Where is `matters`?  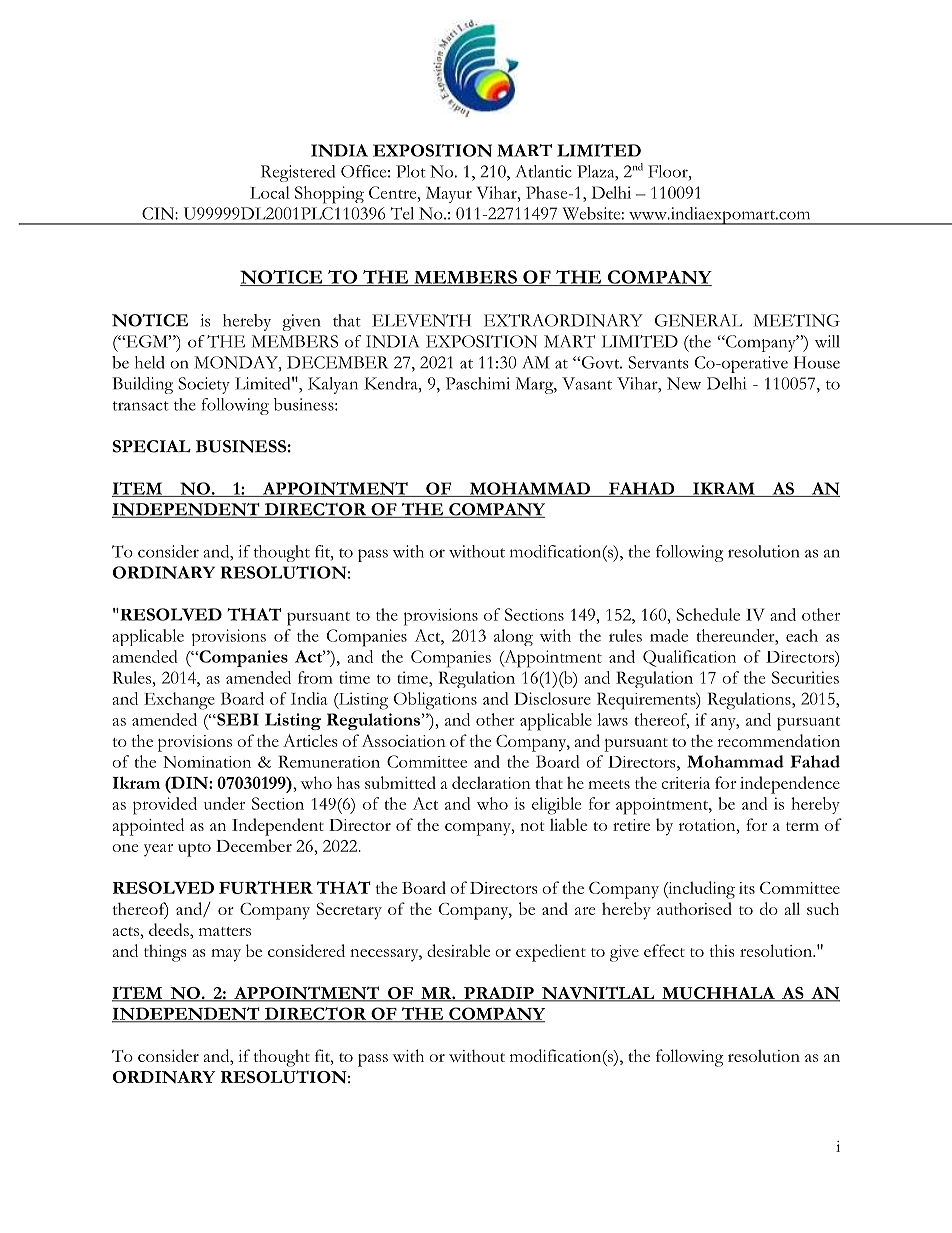 matters is located at coordinates (225, 931).
